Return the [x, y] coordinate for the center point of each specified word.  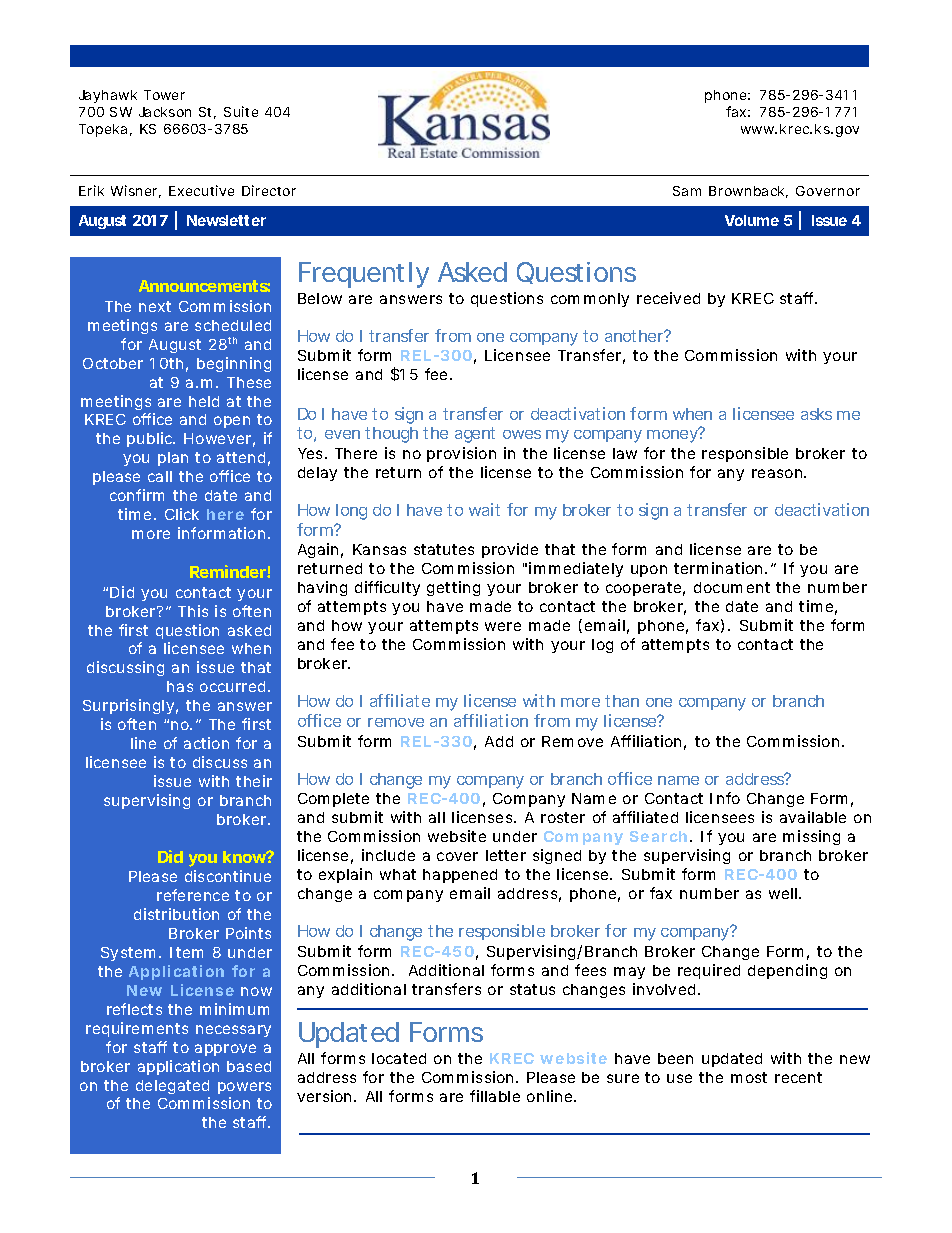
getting [453, 588]
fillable [495, 1096]
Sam [687, 191]
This [193, 611]
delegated [172, 1087]
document [732, 587]
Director [269, 190]
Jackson [165, 112]
